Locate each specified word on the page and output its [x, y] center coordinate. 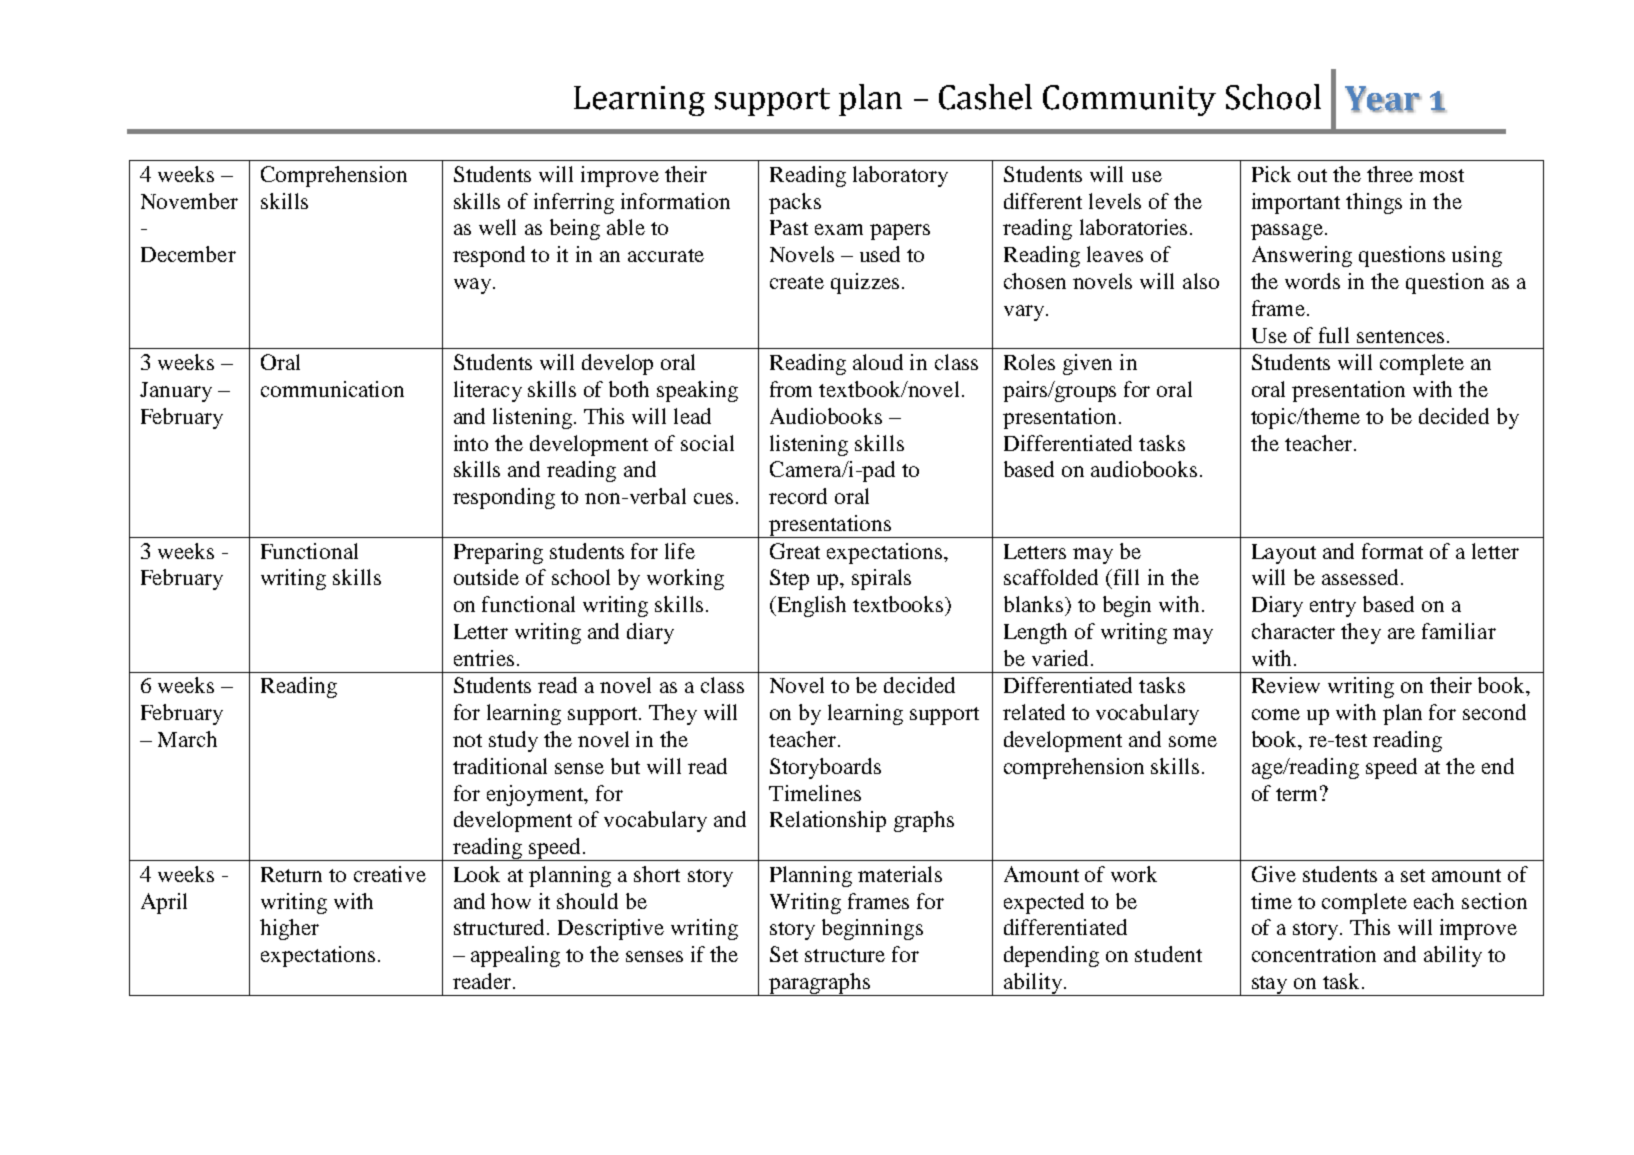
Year [1383, 99]
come [1276, 714]
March [187, 739]
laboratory [900, 176]
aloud [878, 362]
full [1334, 335]
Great [795, 551]
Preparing [498, 553]
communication [332, 389]
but [625, 766]
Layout [1284, 554]
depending [1051, 956]
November [189, 201]
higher [289, 929]
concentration [1314, 954]
